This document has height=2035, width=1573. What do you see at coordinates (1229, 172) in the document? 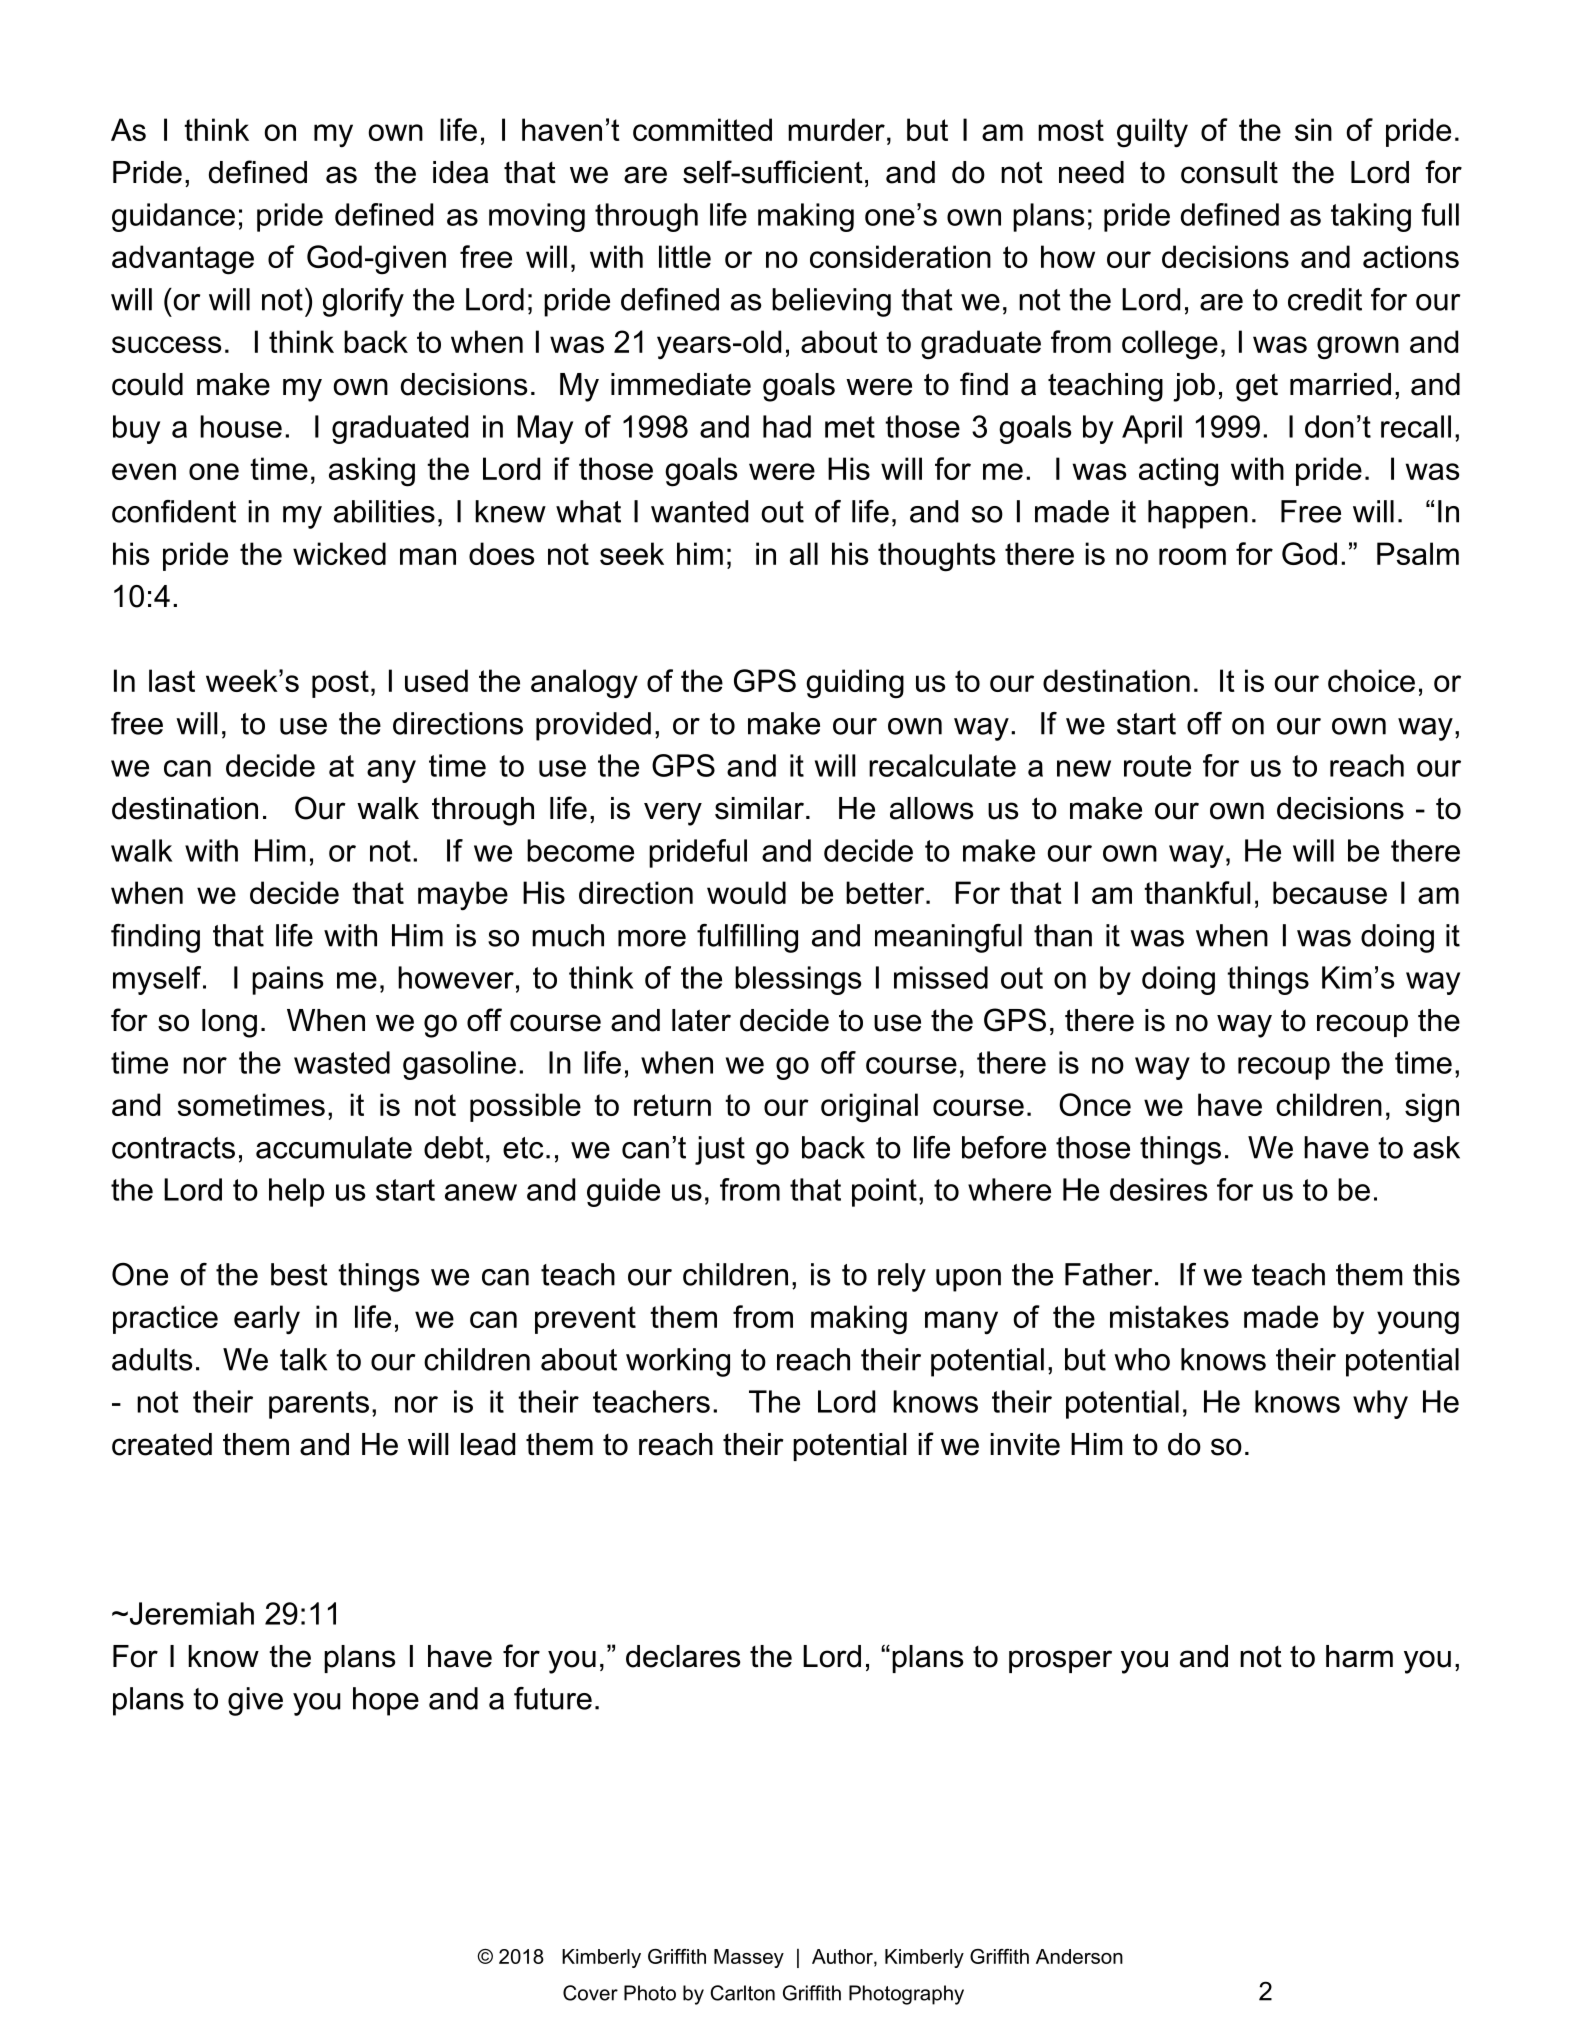
I see `consult` at bounding box center [1229, 172].
